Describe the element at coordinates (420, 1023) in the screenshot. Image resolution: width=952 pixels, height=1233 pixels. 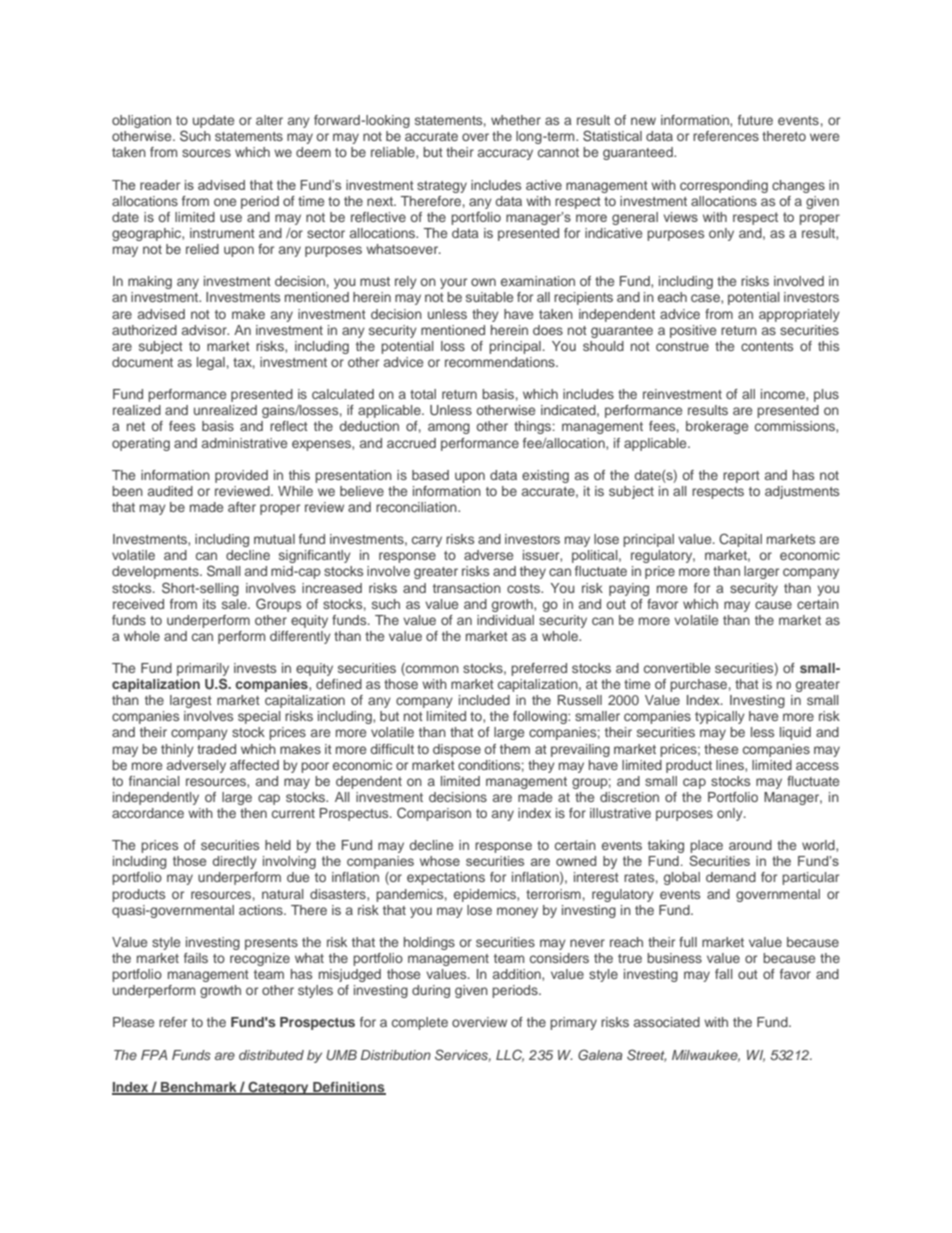
I see `complete` at that location.
